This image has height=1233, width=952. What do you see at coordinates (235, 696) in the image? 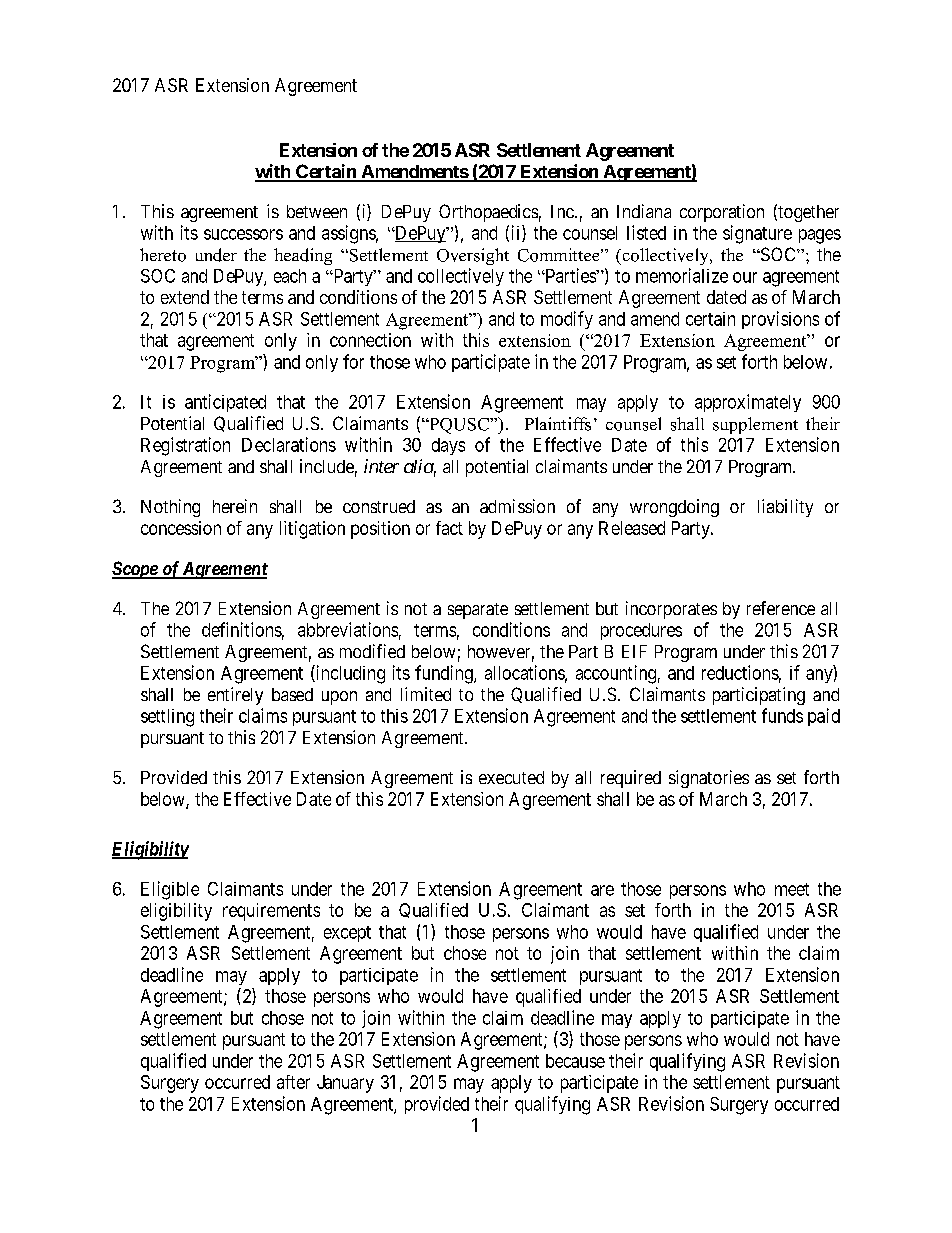
I see `entirely` at bounding box center [235, 696].
